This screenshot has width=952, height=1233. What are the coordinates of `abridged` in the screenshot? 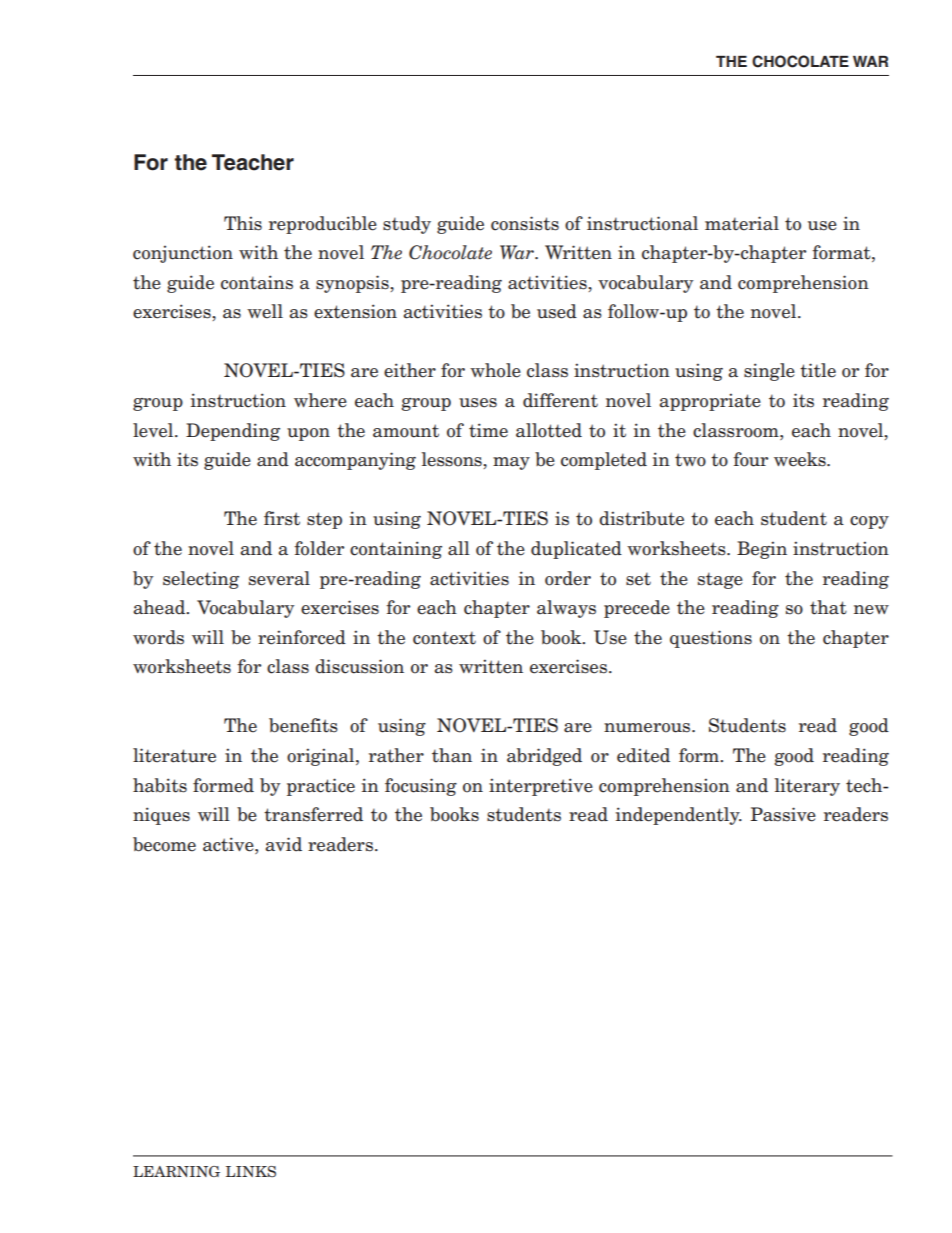 It's located at (544, 757).
